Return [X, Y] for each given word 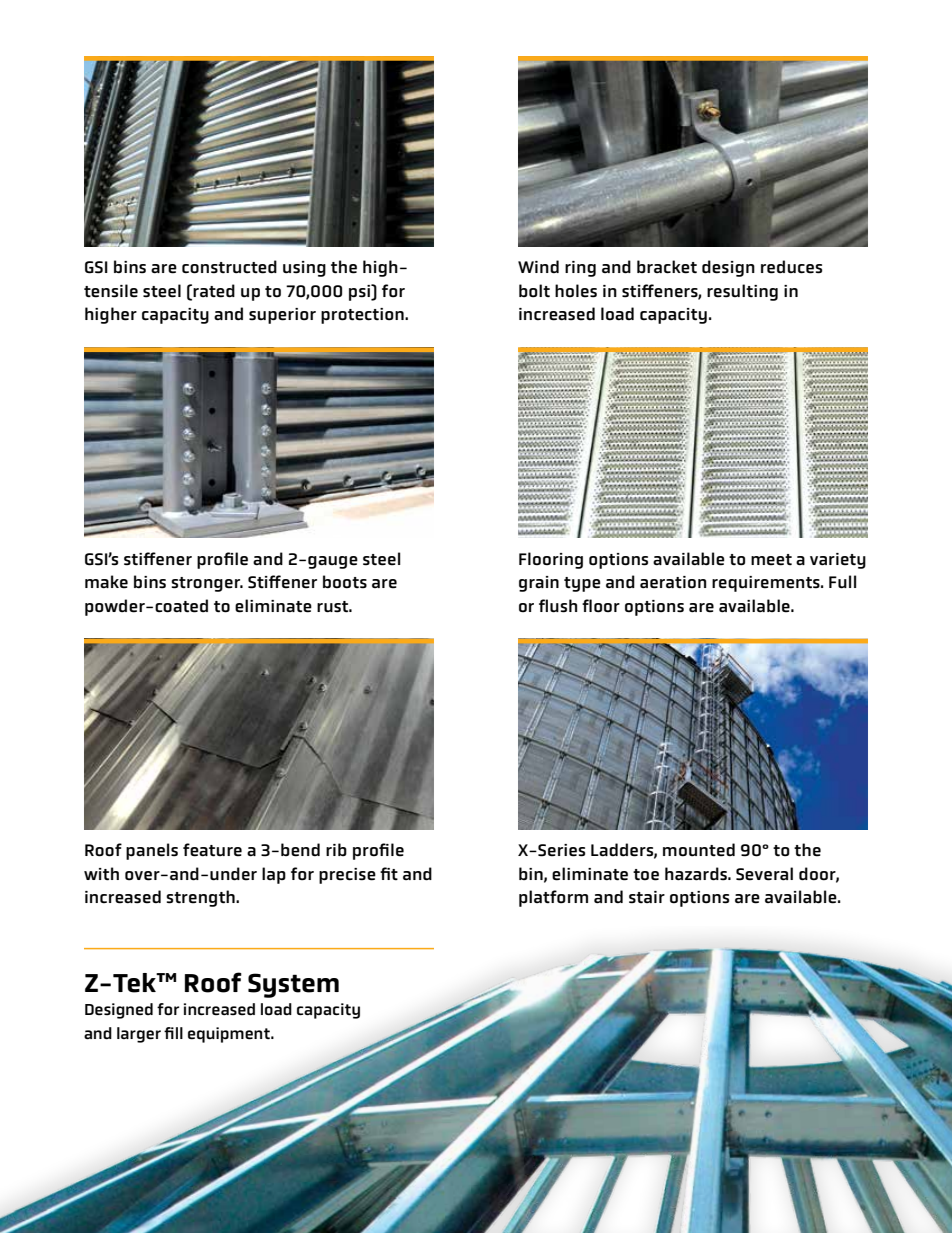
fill [173, 1033]
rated [214, 291]
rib [336, 849]
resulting [742, 292]
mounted [699, 850]
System [293, 985]
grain [539, 584]
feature [212, 850]
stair [647, 897]
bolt [534, 291]
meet [771, 560]
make [106, 582]
